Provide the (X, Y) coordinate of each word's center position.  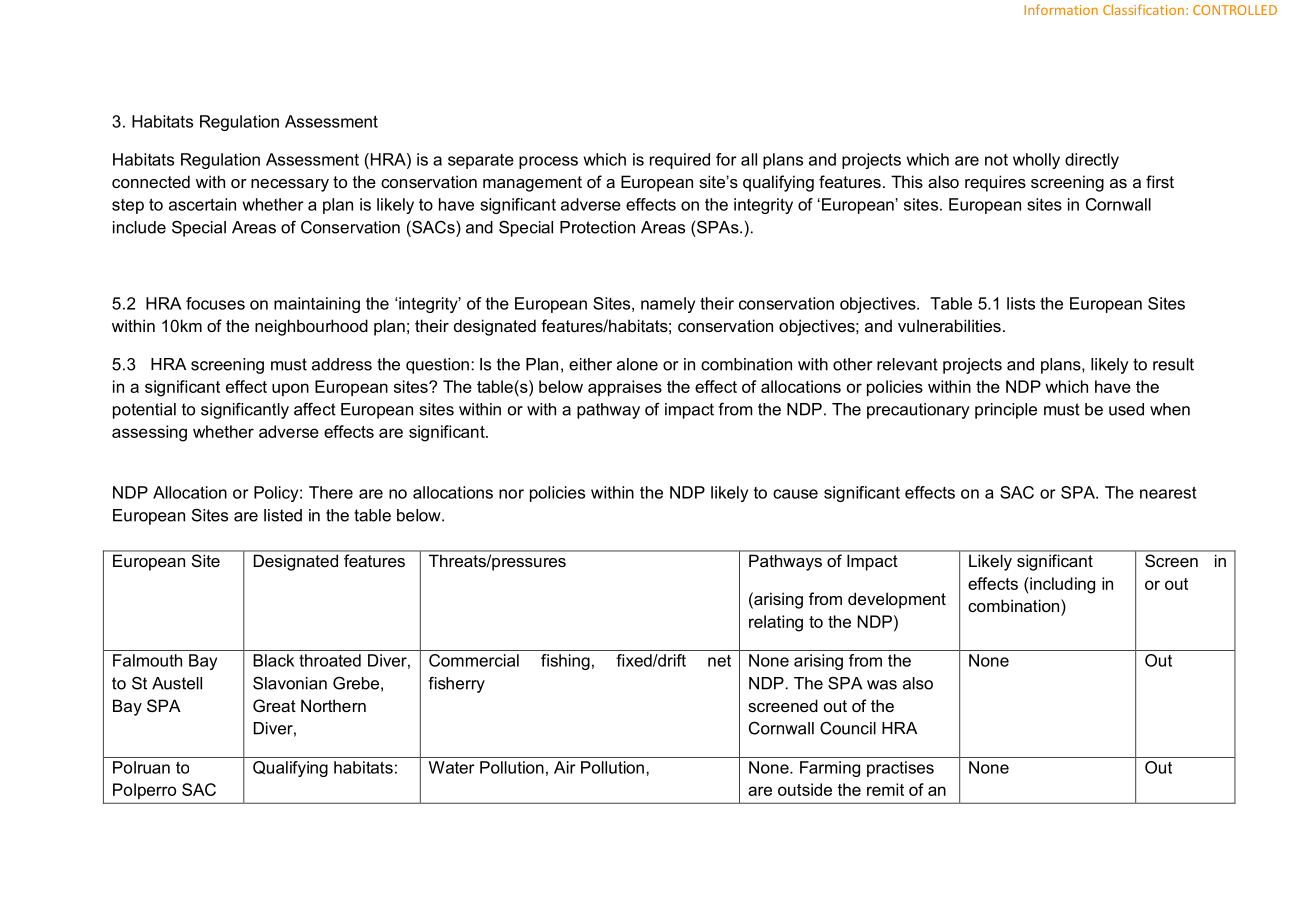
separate (481, 161)
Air (565, 767)
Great (274, 705)
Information (1061, 9)
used (1126, 409)
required (680, 161)
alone (637, 364)
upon (290, 389)
